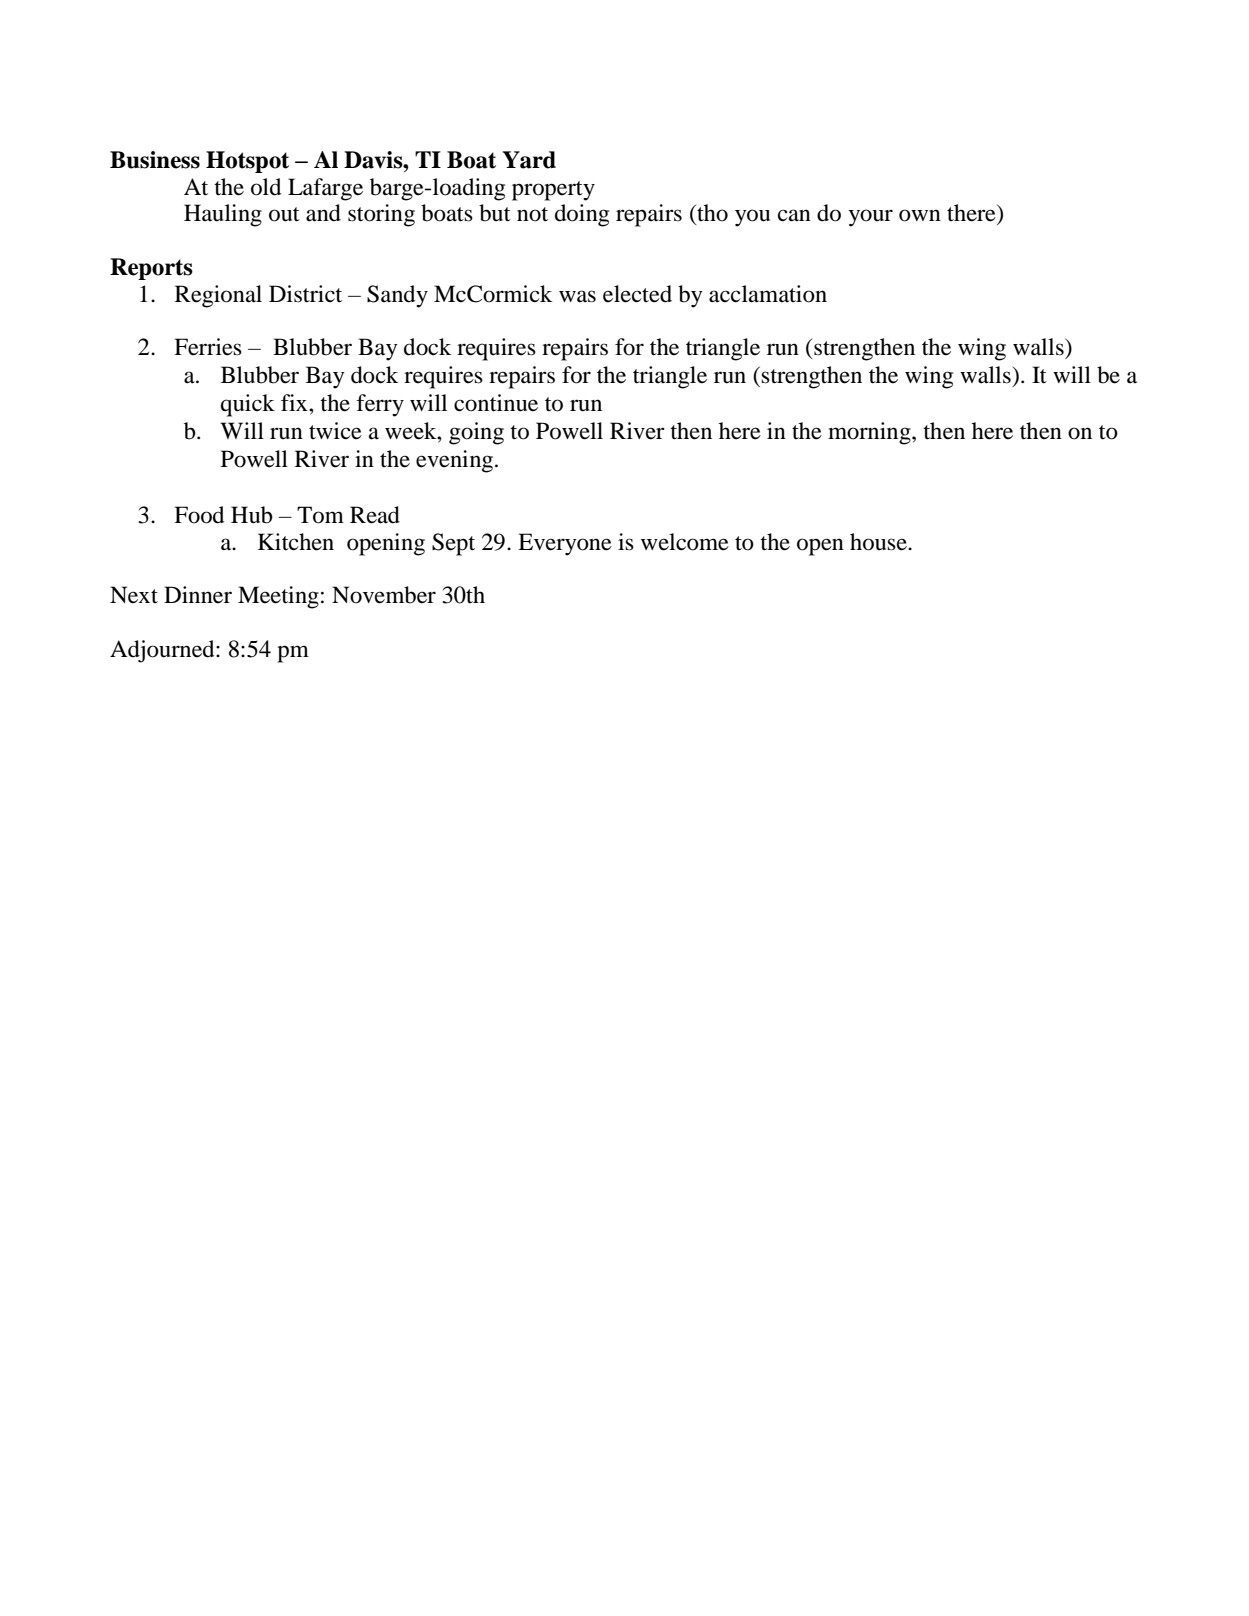 The height and width of the page is (1616, 1249). I want to click on quick, so click(248, 405).
